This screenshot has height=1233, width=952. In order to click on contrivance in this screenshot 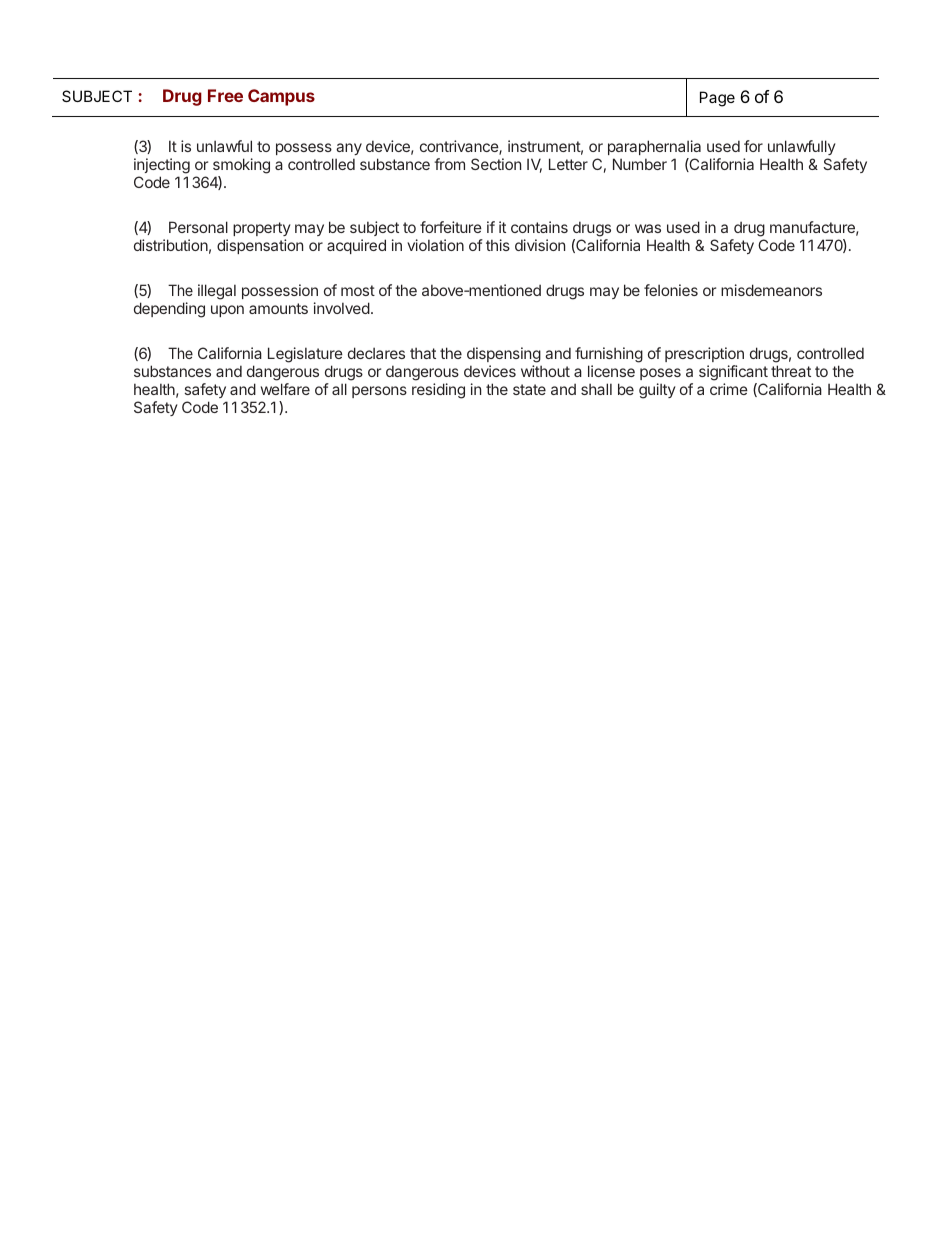, I will do `click(460, 147)`.
